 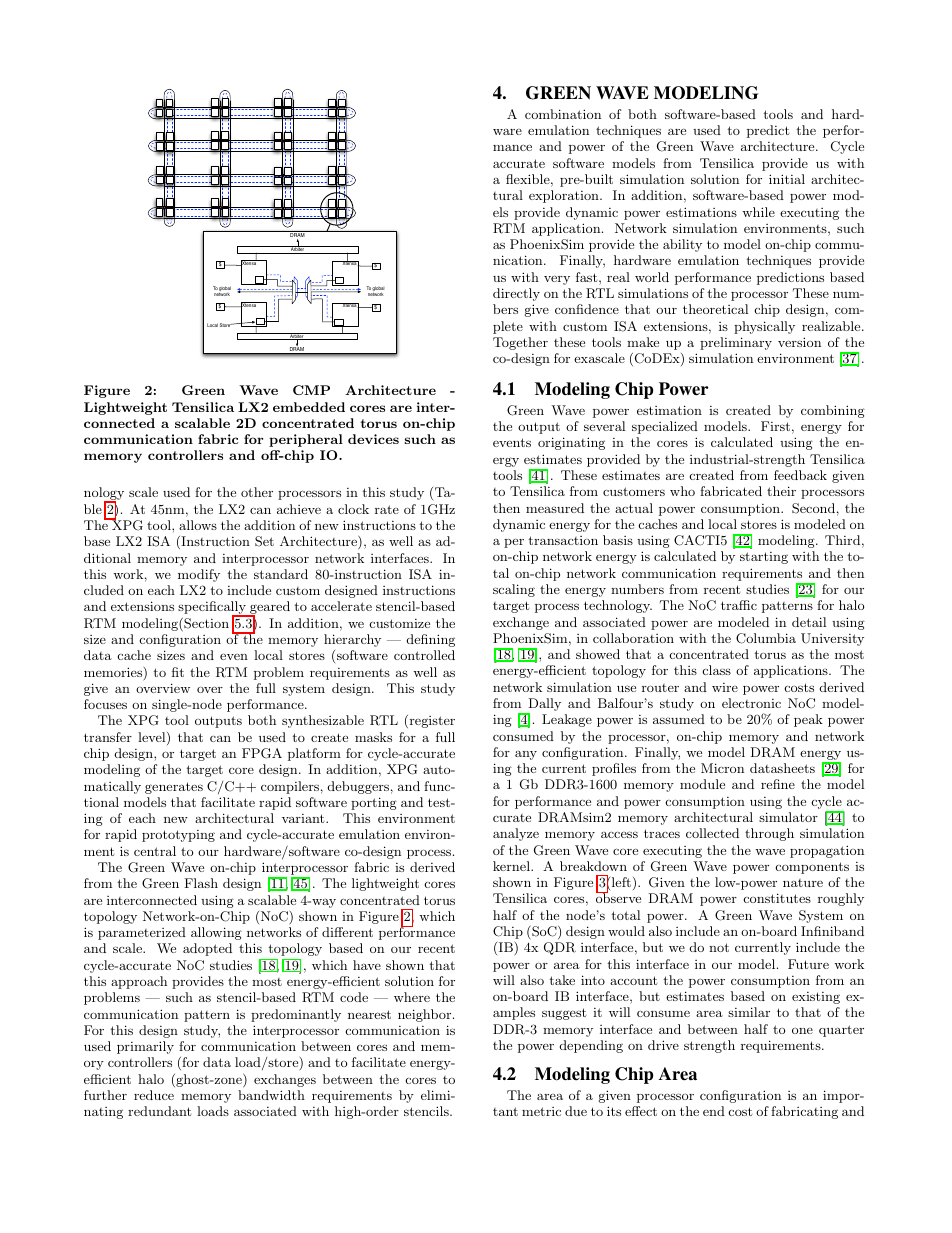 I want to click on combination, so click(x=563, y=114).
